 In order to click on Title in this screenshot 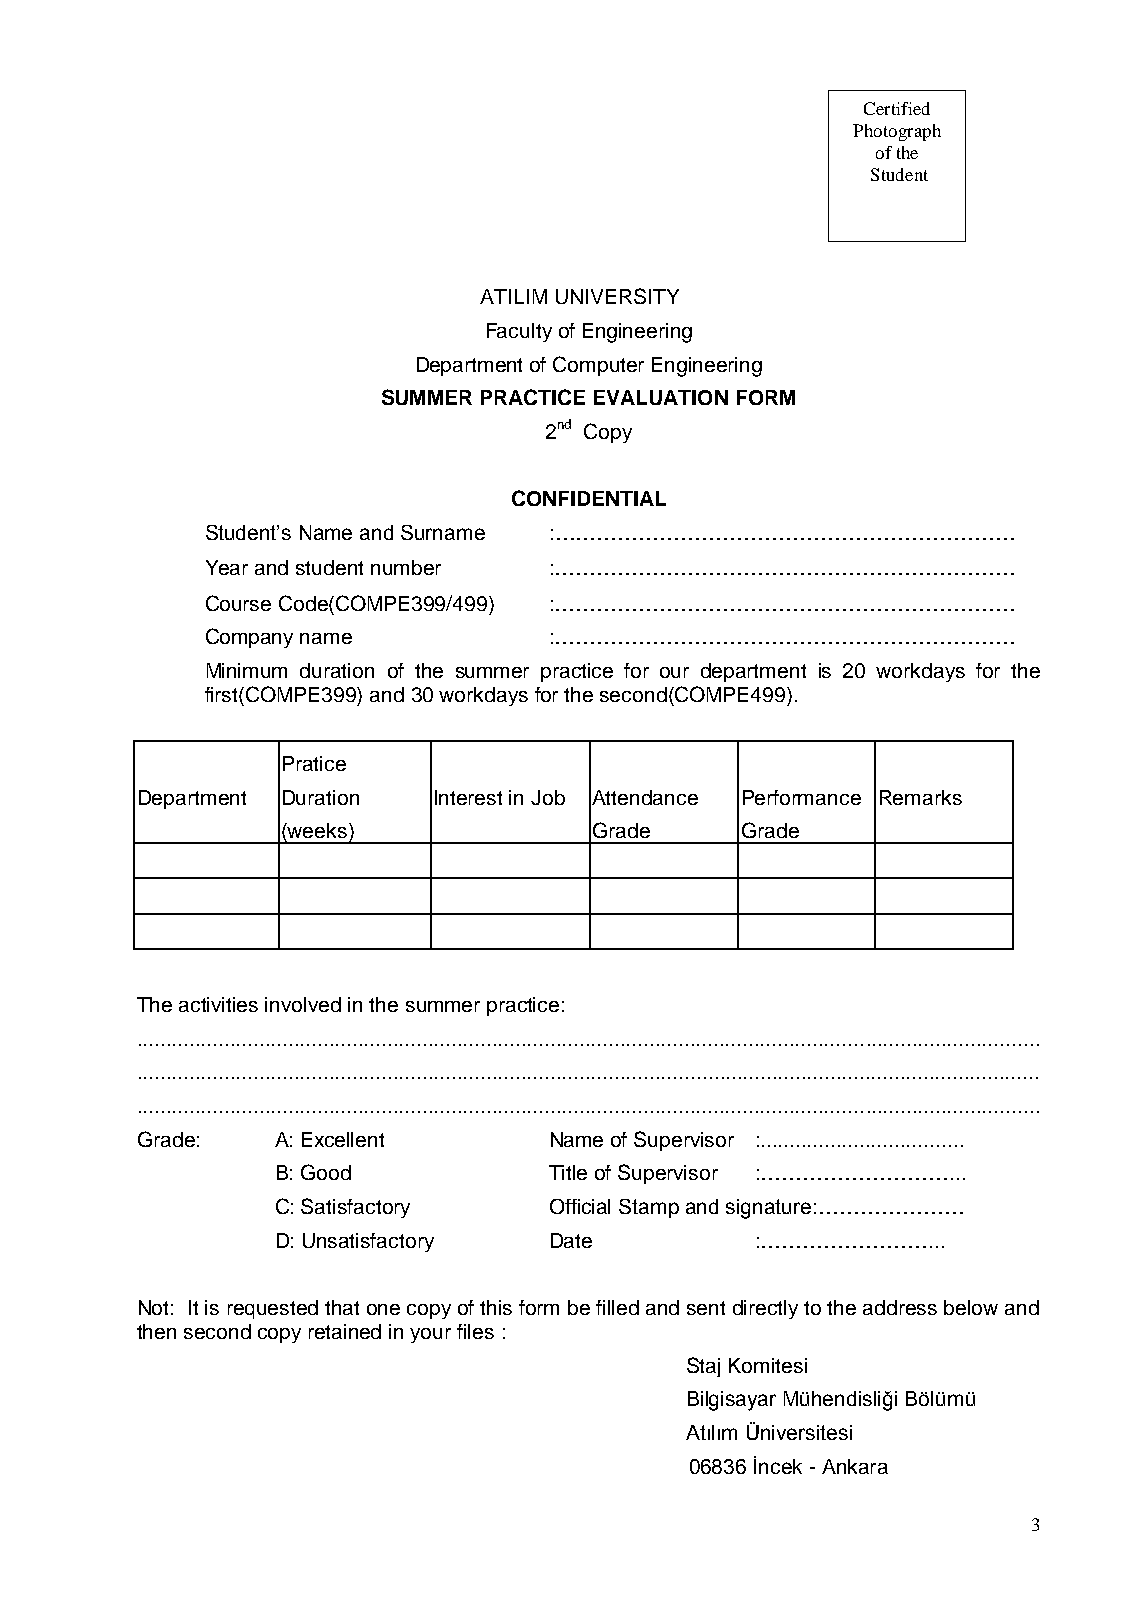, I will do `click(568, 1172)`.
